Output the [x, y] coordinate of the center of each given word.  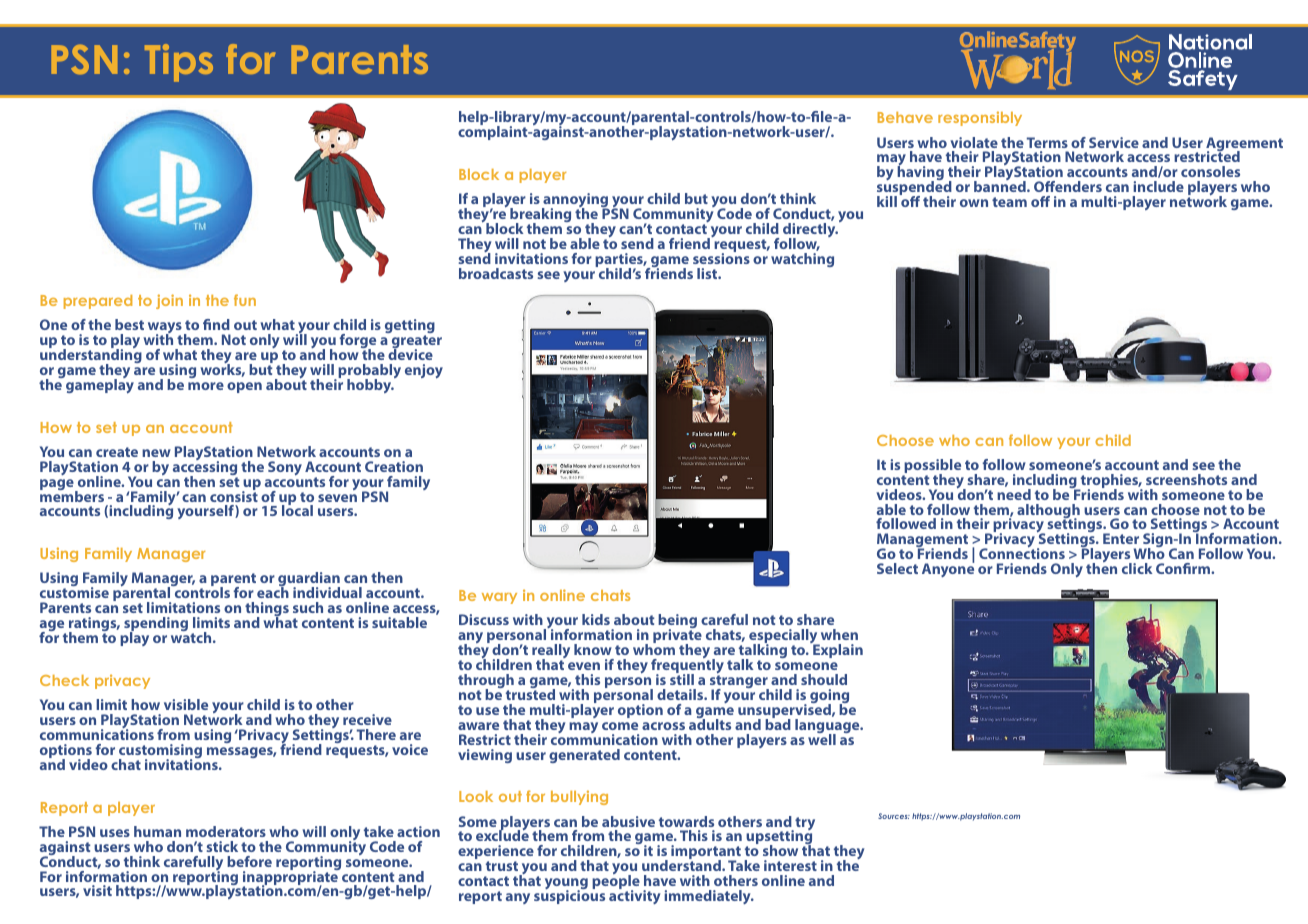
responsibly [980, 118]
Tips [179, 63]
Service [1114, 142]
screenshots [1186, 479]
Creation [394, 466]
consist [234, 495]
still [682, 678]
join [169, 301]
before [249, 861]
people [616, 882]
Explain [837, 650]
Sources [894, 816]
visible [186, 704]
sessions [721, 257]
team [1009, 202]
